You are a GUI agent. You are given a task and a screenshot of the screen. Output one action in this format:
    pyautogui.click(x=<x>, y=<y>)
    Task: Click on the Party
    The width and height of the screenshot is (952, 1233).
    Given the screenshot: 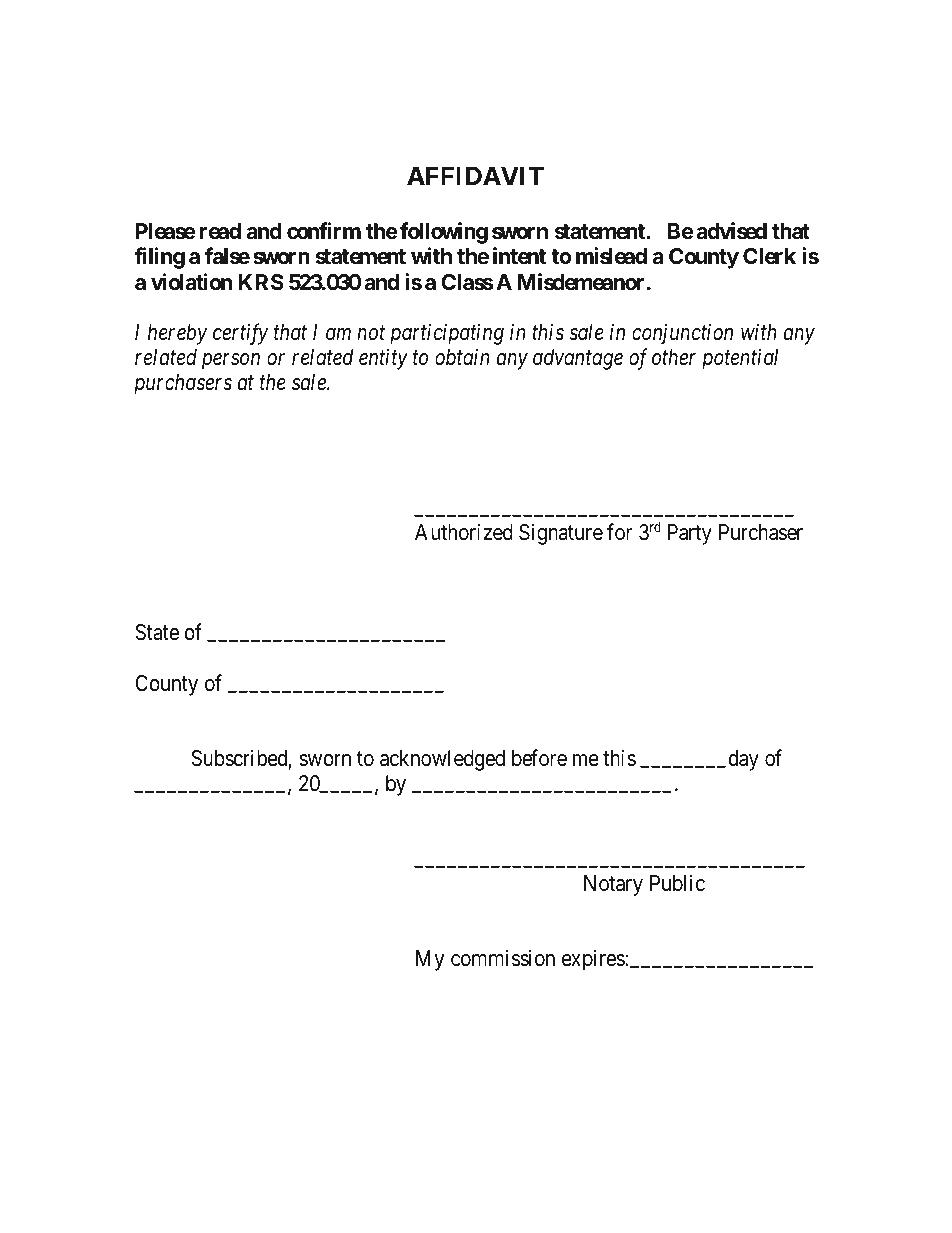 What is the action you would take?
    pyautogui.click(x=690, y=534)
